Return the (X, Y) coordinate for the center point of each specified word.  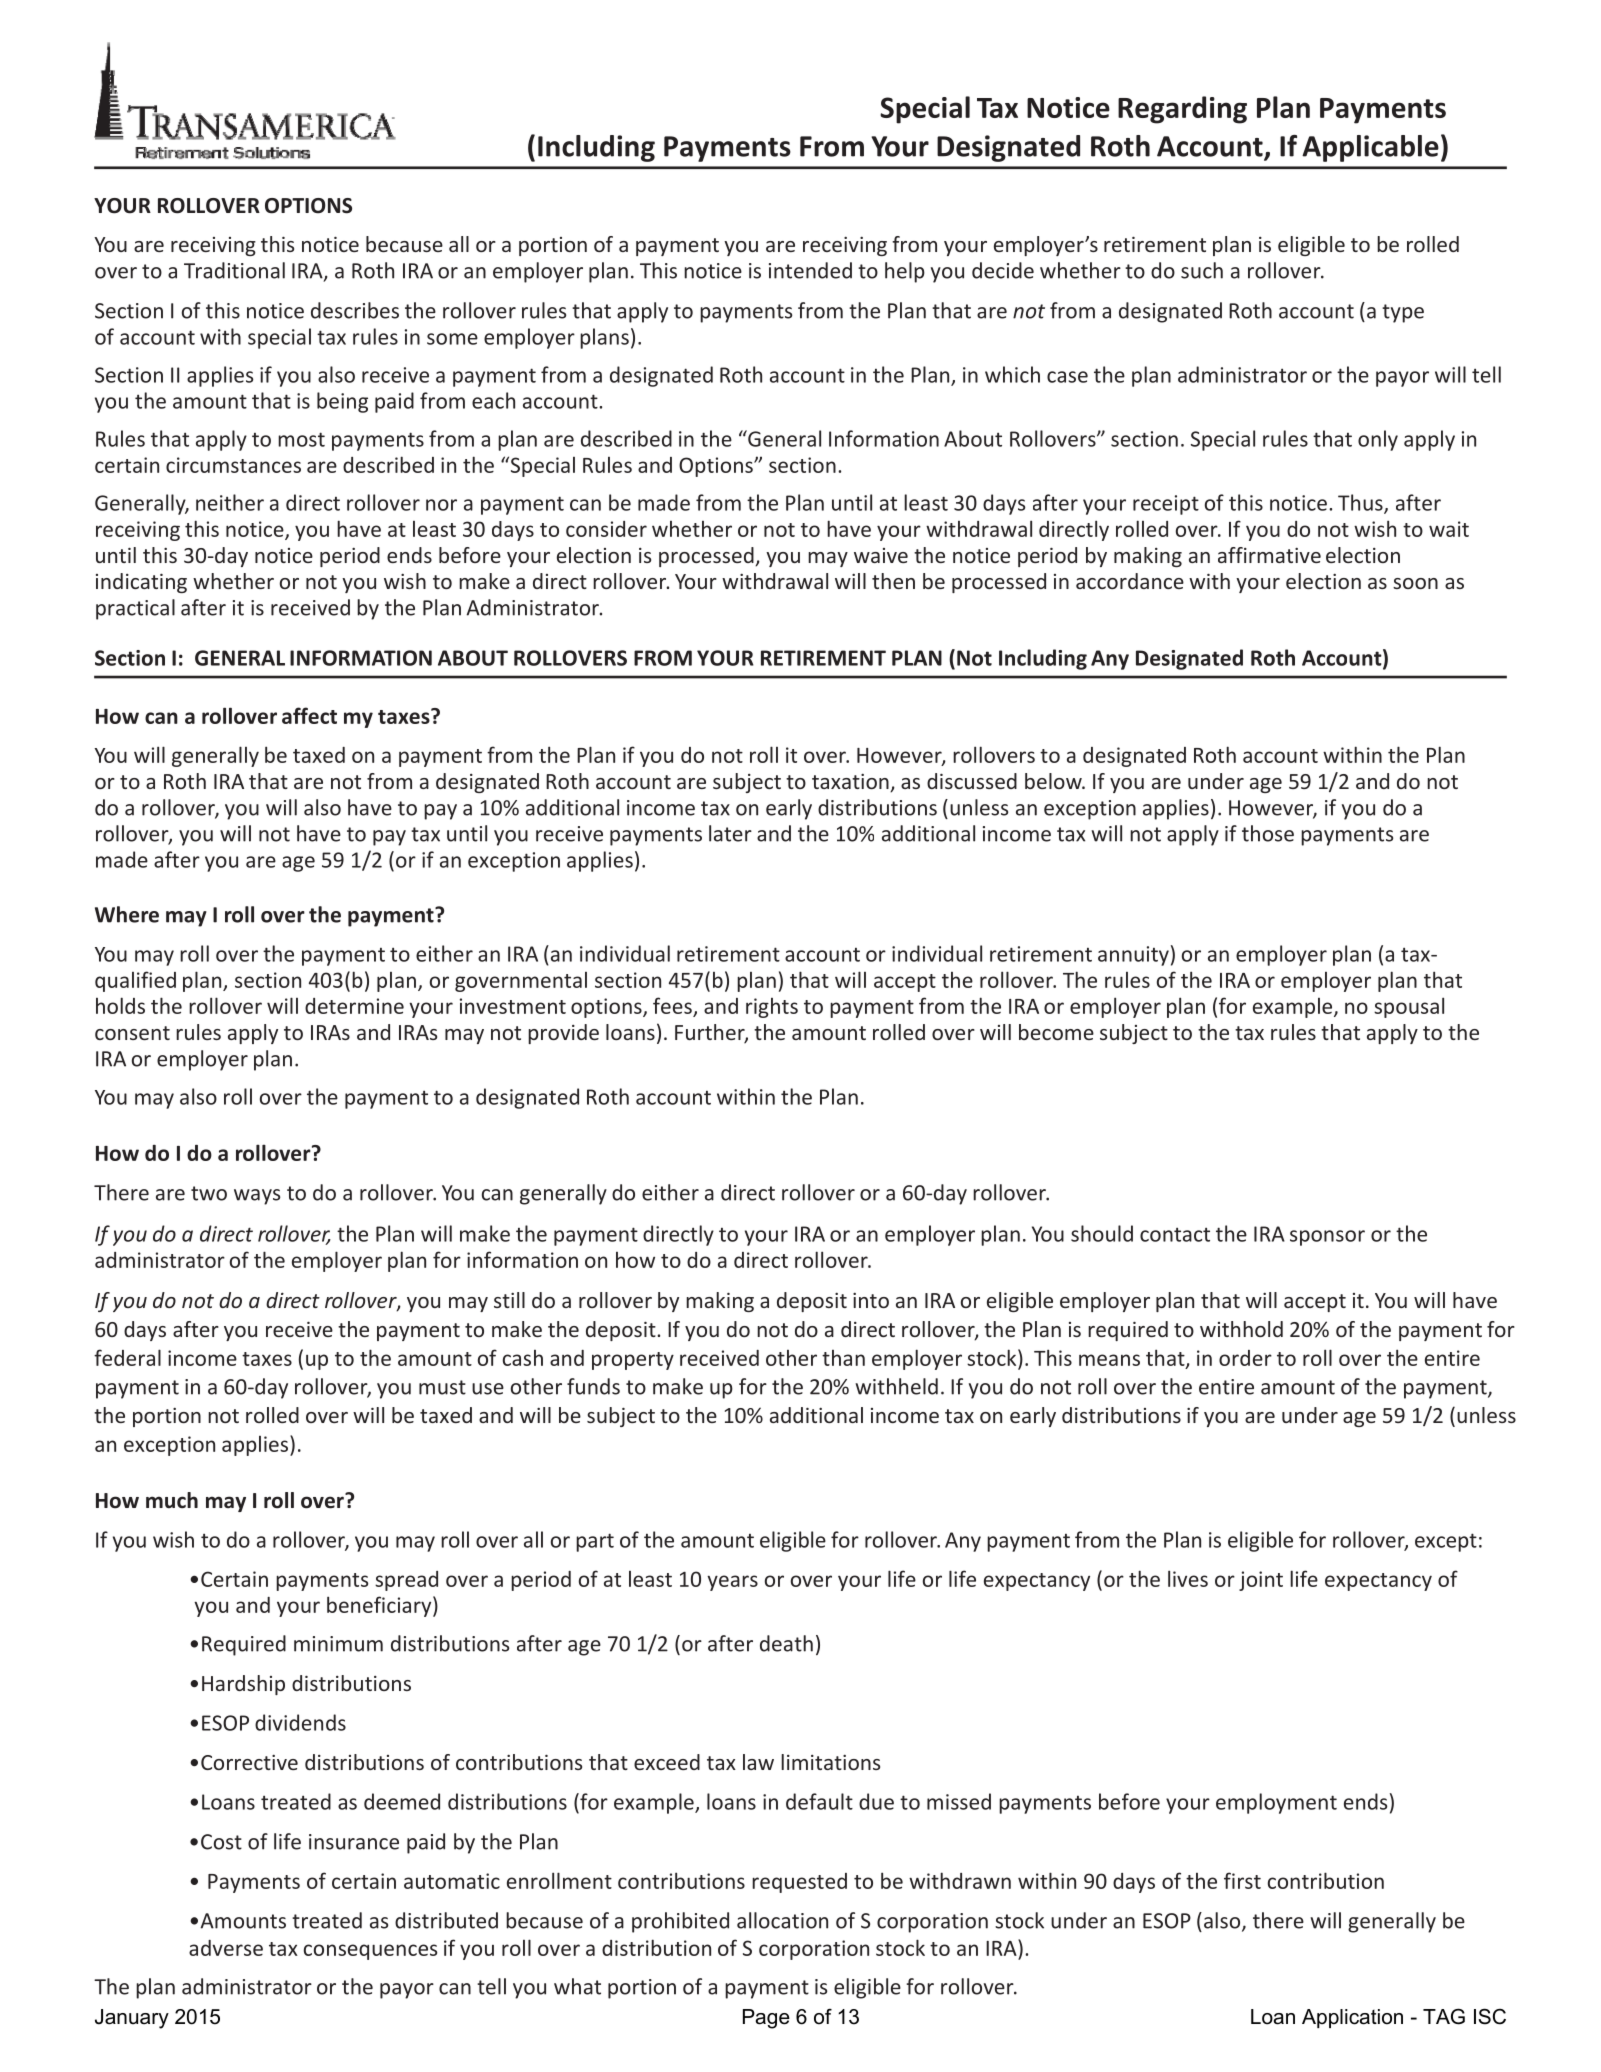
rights (772, 1008)
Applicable (1370, 148)
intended (810, 270)
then (893, 581)
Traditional (234, 270)
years (732, 1583)
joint (1261, 1581)
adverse (226, 1948)
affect (309, 715)
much (172, 1500)
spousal (1409, 1007)
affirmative (1269, 555)
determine (354, 1006)
